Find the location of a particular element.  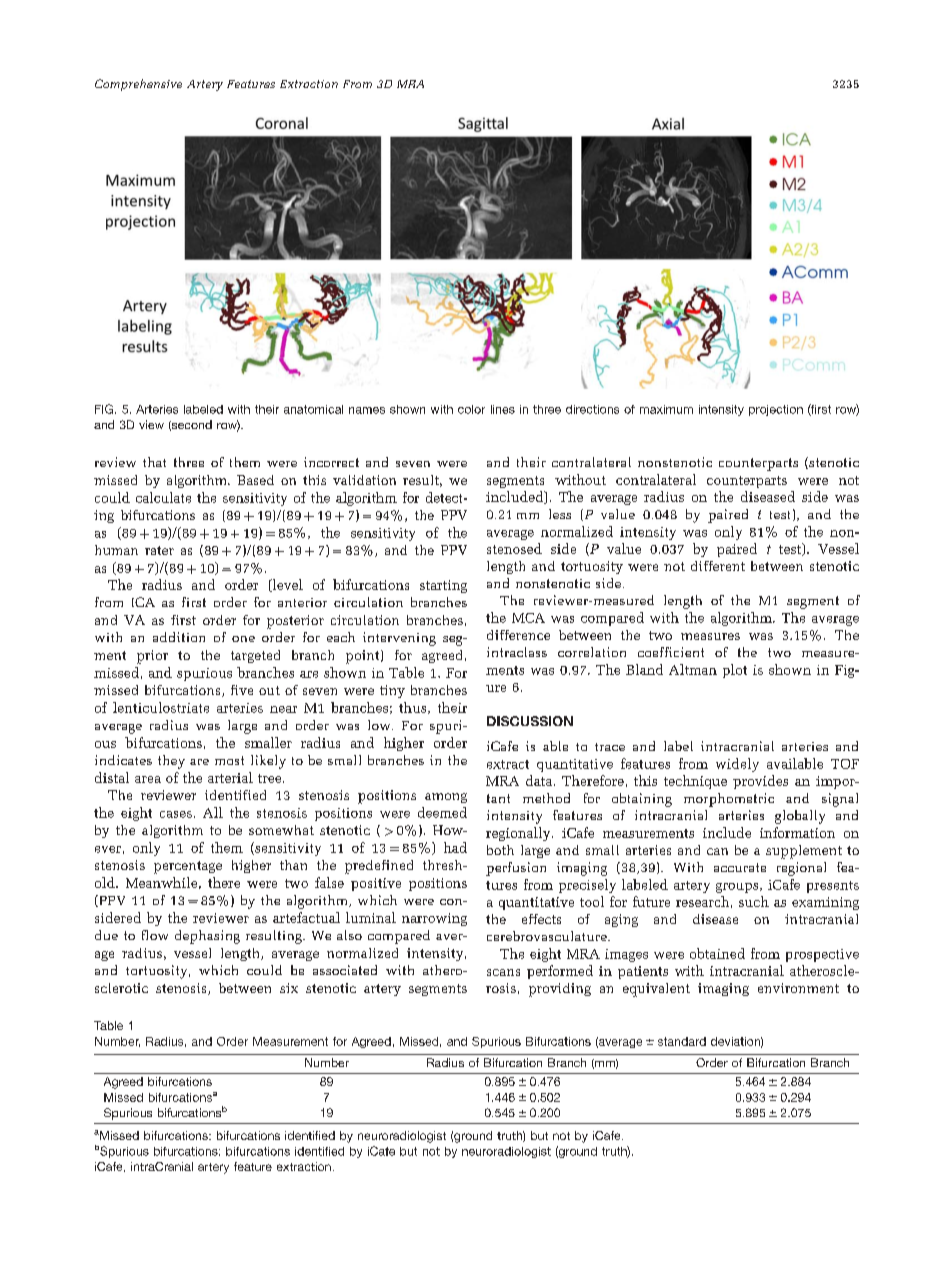

color is located at coordinates (471, 409).
